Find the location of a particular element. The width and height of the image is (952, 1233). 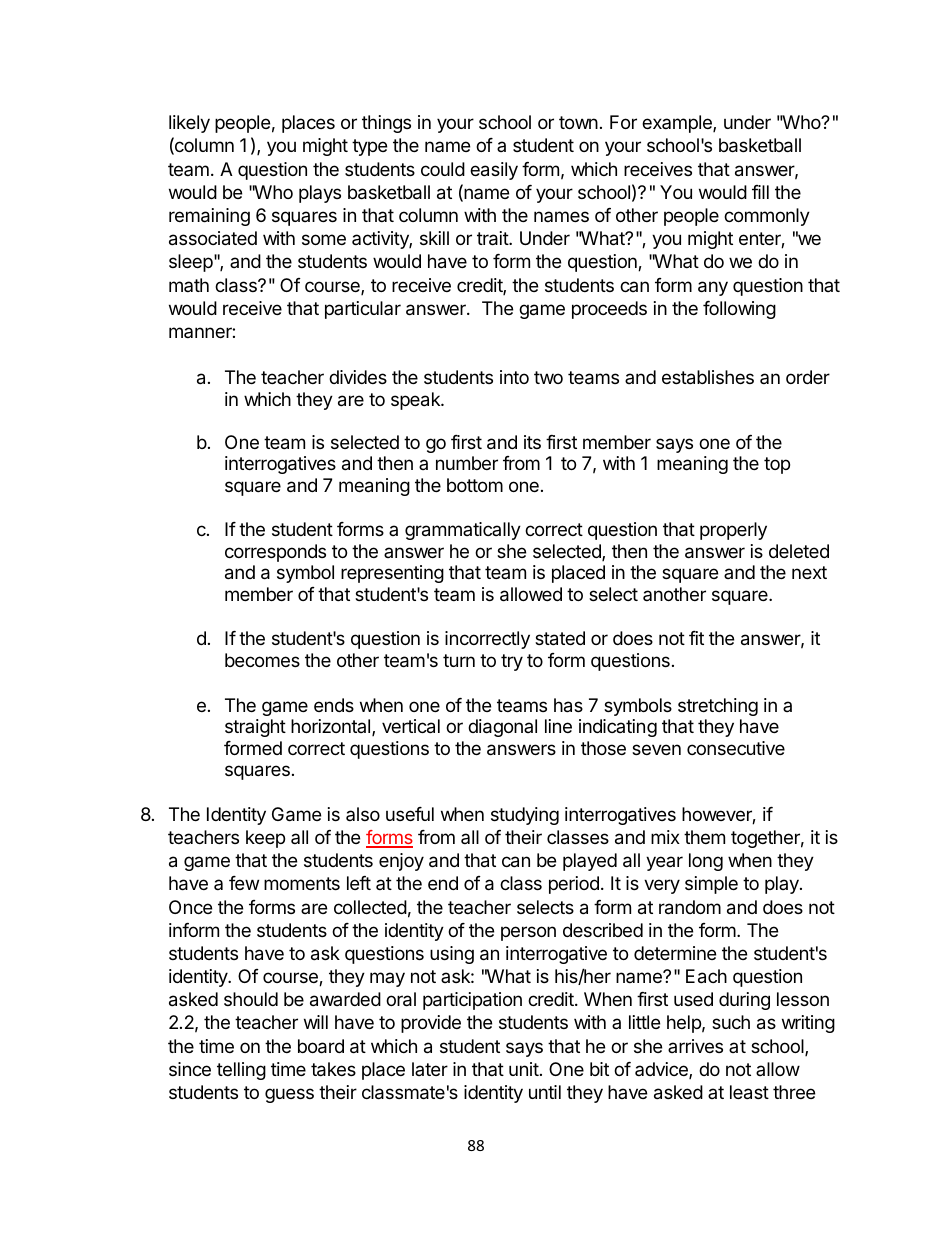

unit is located at coordinates (524, 1069).
